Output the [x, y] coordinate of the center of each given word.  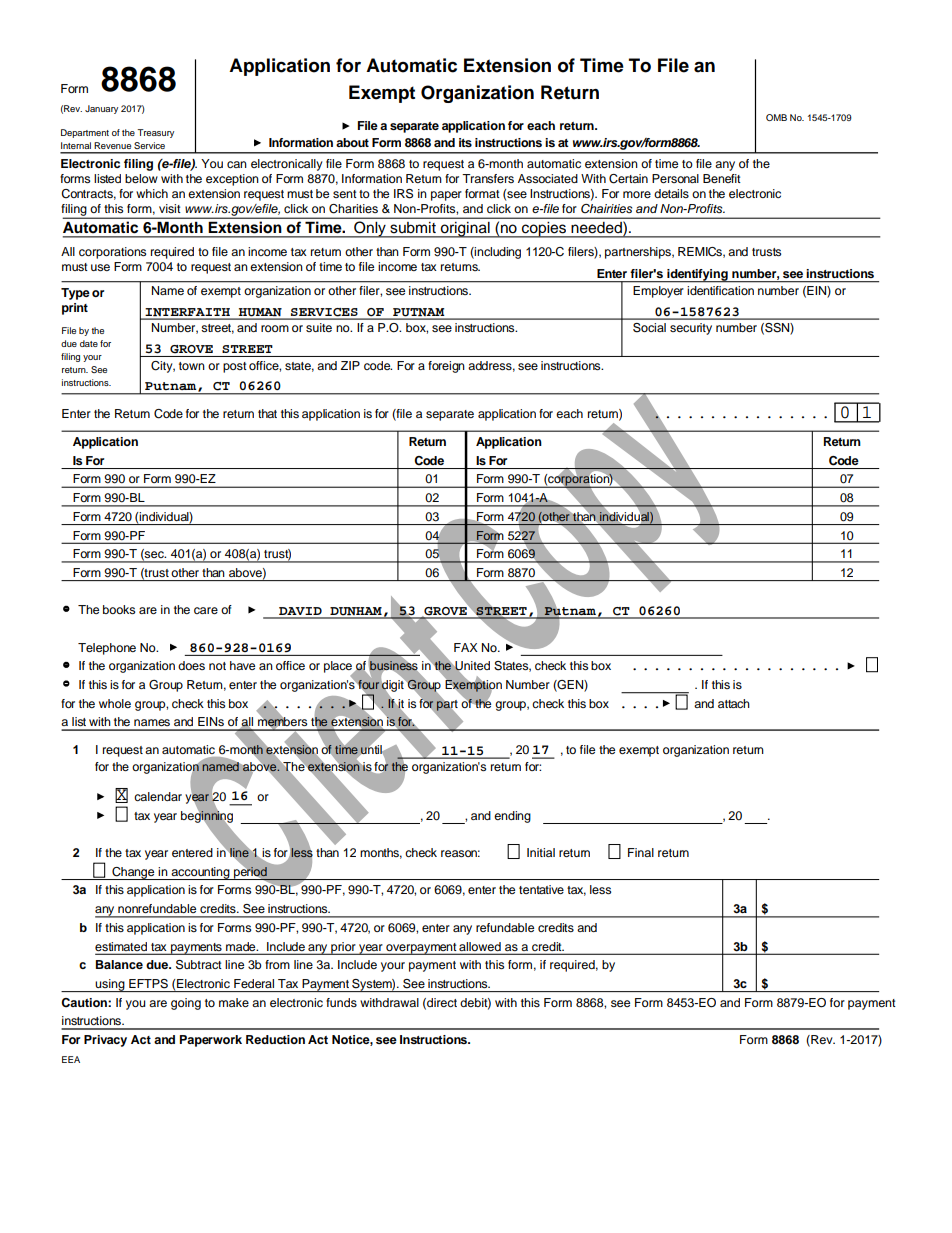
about [352, 142]
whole [115, 703]
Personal [675, 178]
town [192, 366]
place [339, 668]
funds [341, 1002]
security [691, 329]
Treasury [155, 133]
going [186, 1004]
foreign [446, 367]
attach [734, 703]
